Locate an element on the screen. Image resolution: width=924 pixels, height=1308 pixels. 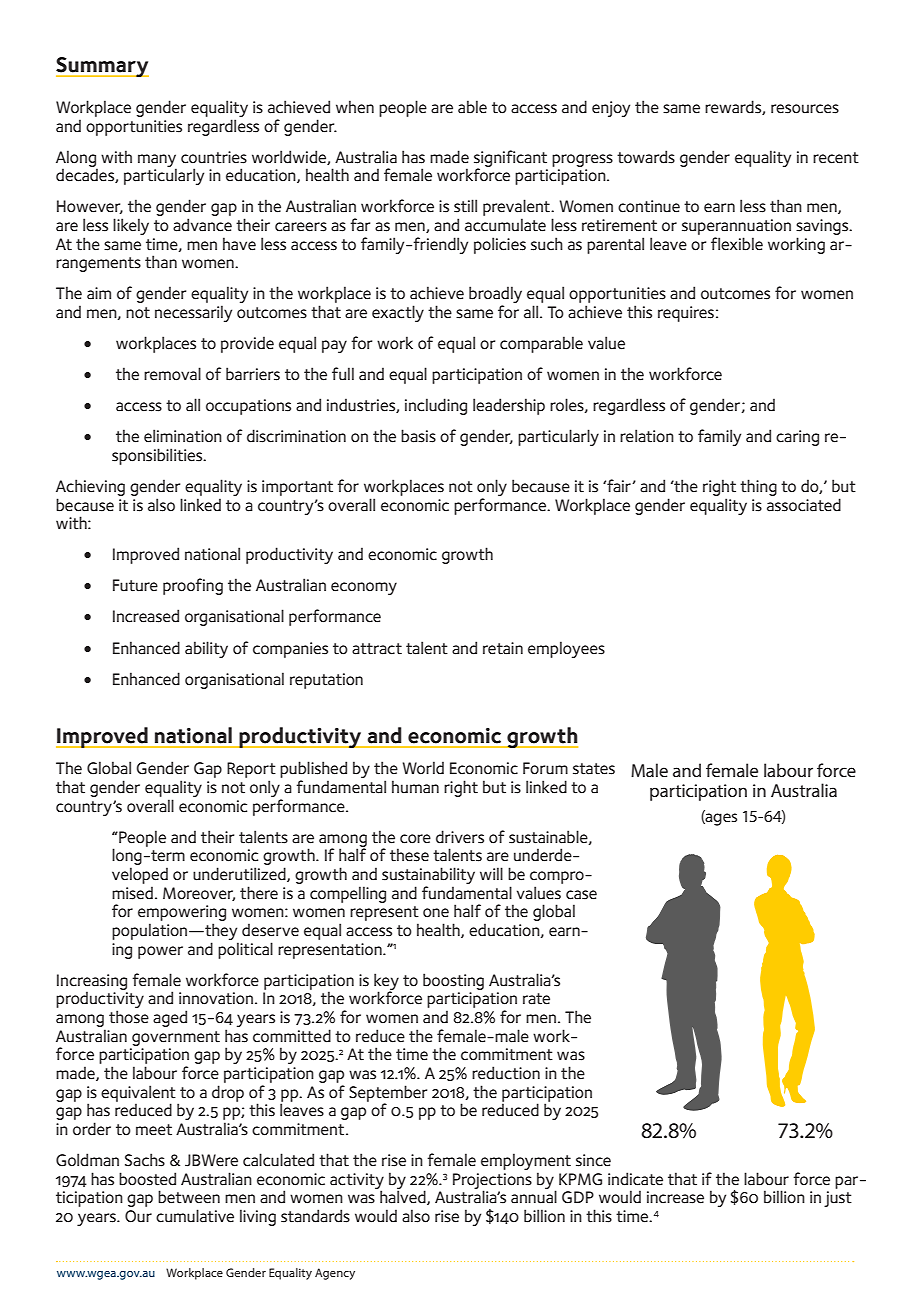
many is located at coordinates (157, 161).
